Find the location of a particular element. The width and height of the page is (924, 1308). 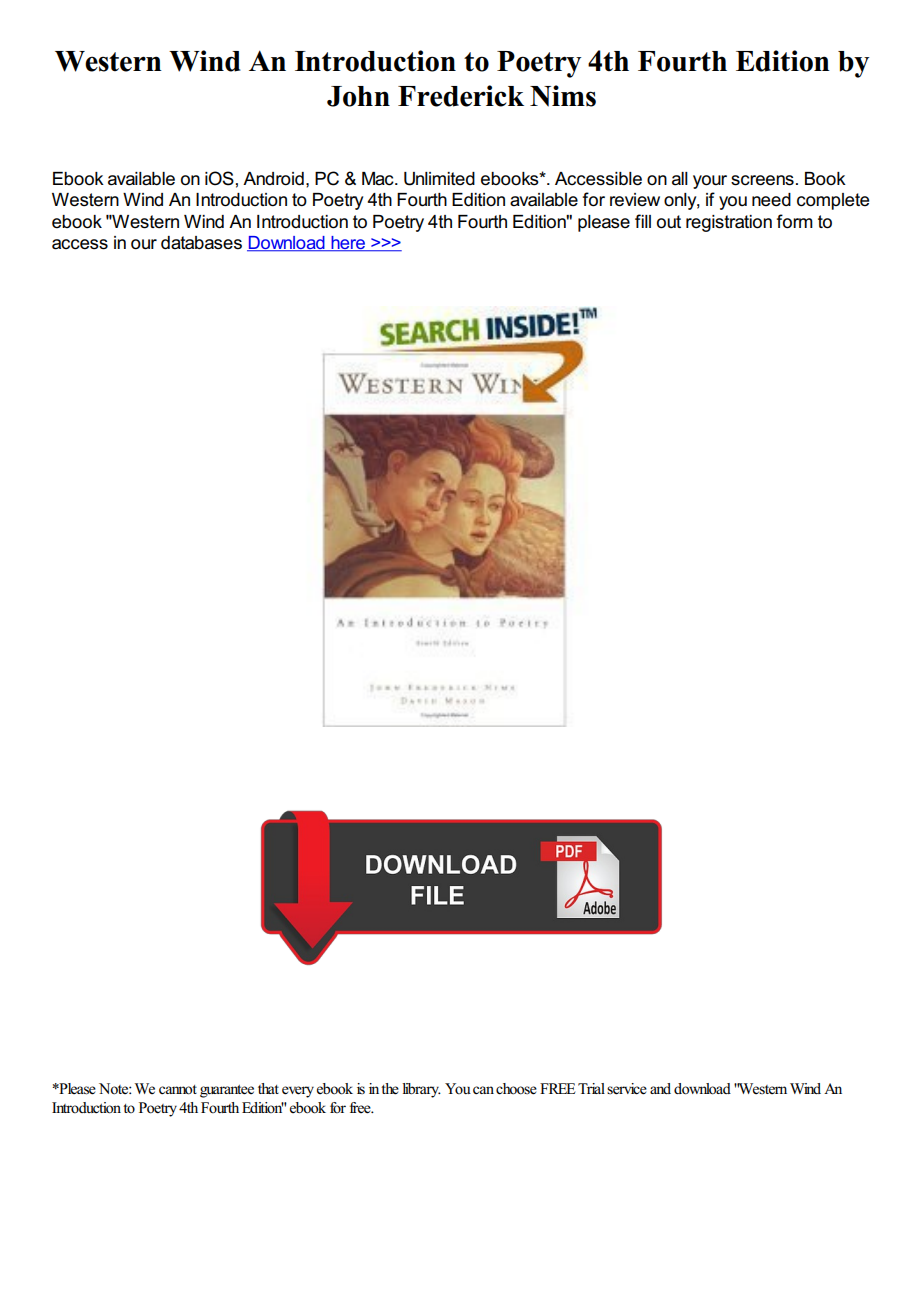

choose is located at coordinates (516, 1089).
